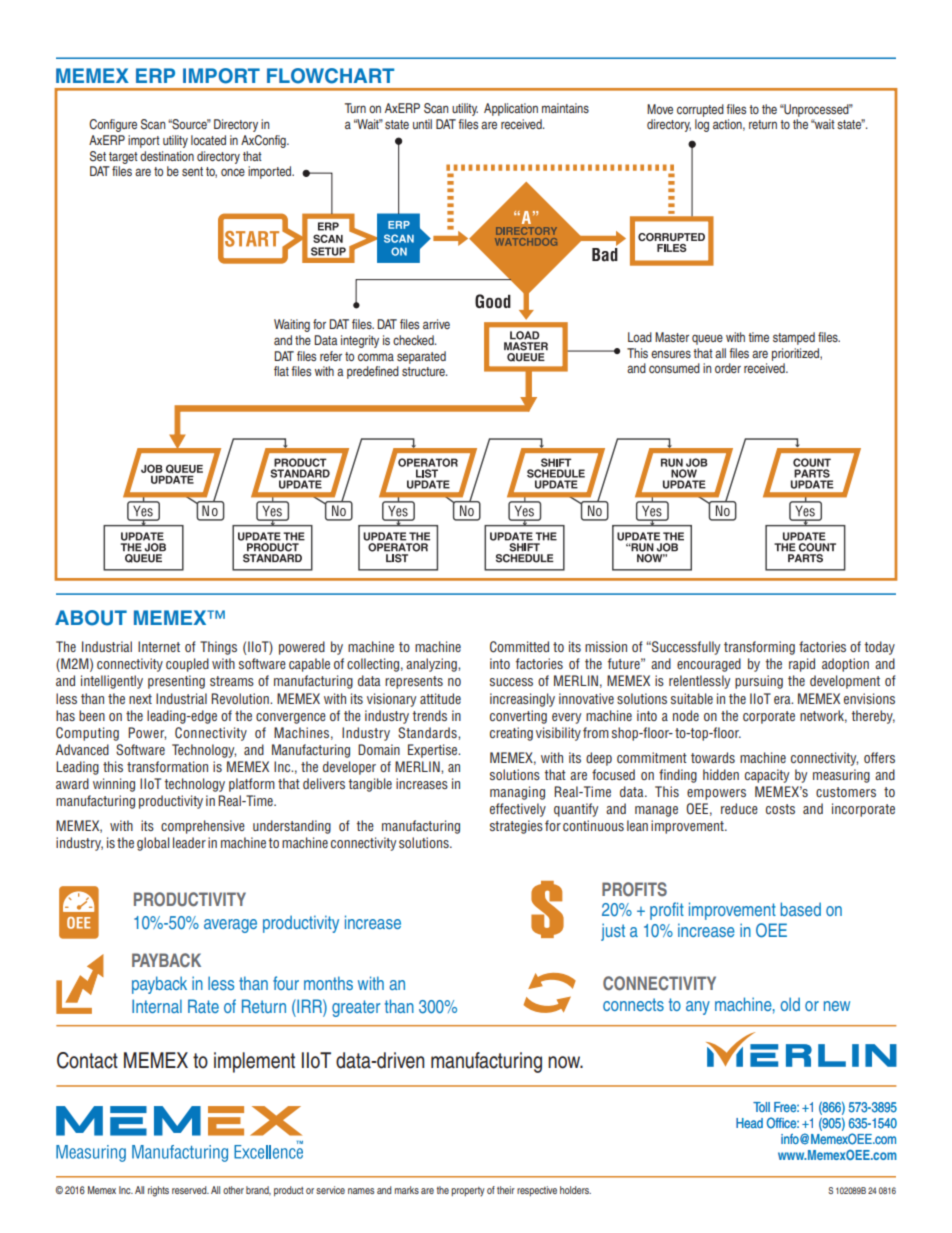 The height and width of the screenshot is (1233, 952). I want to click on Application, so click(511, 109).
